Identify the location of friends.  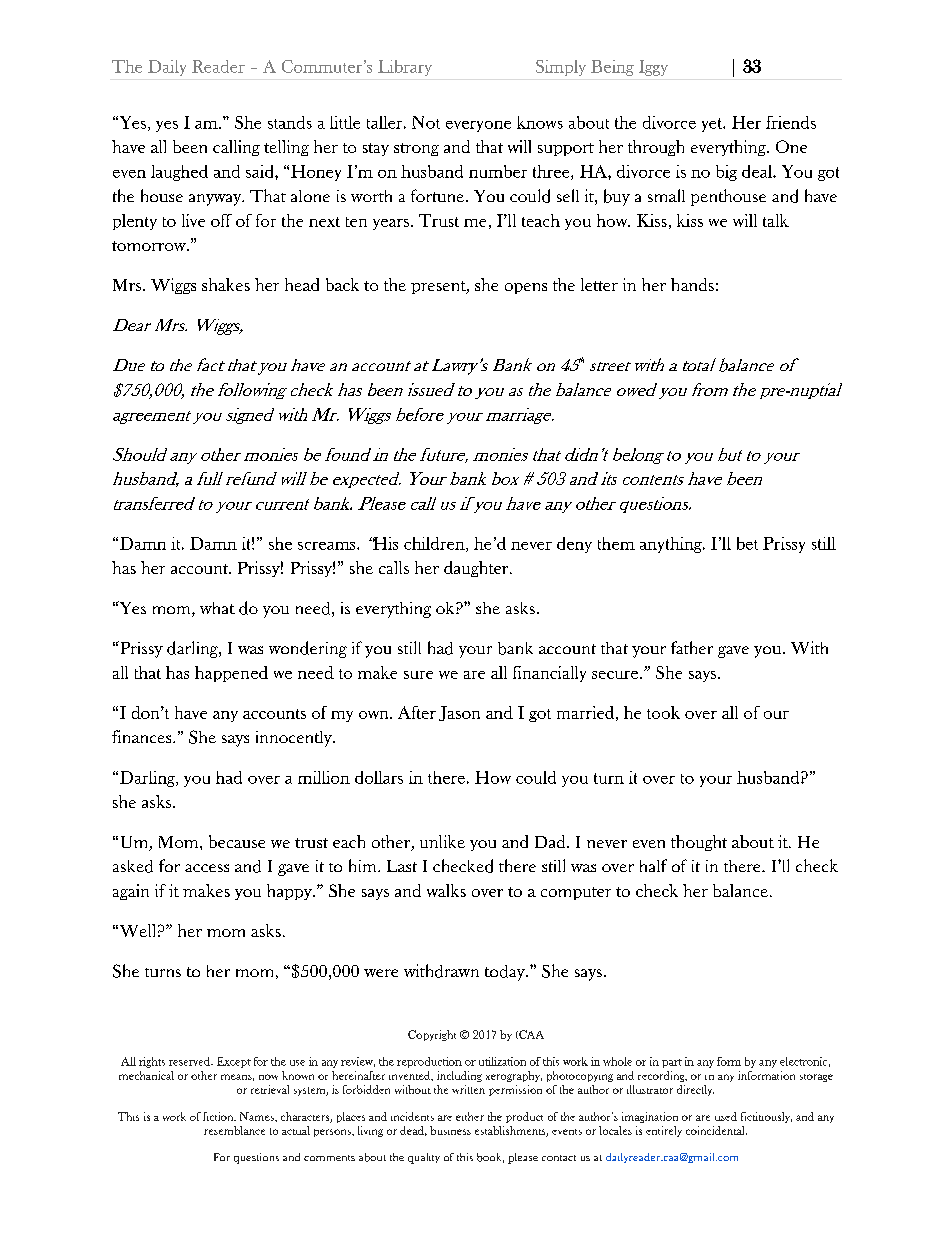
(791, 122).
